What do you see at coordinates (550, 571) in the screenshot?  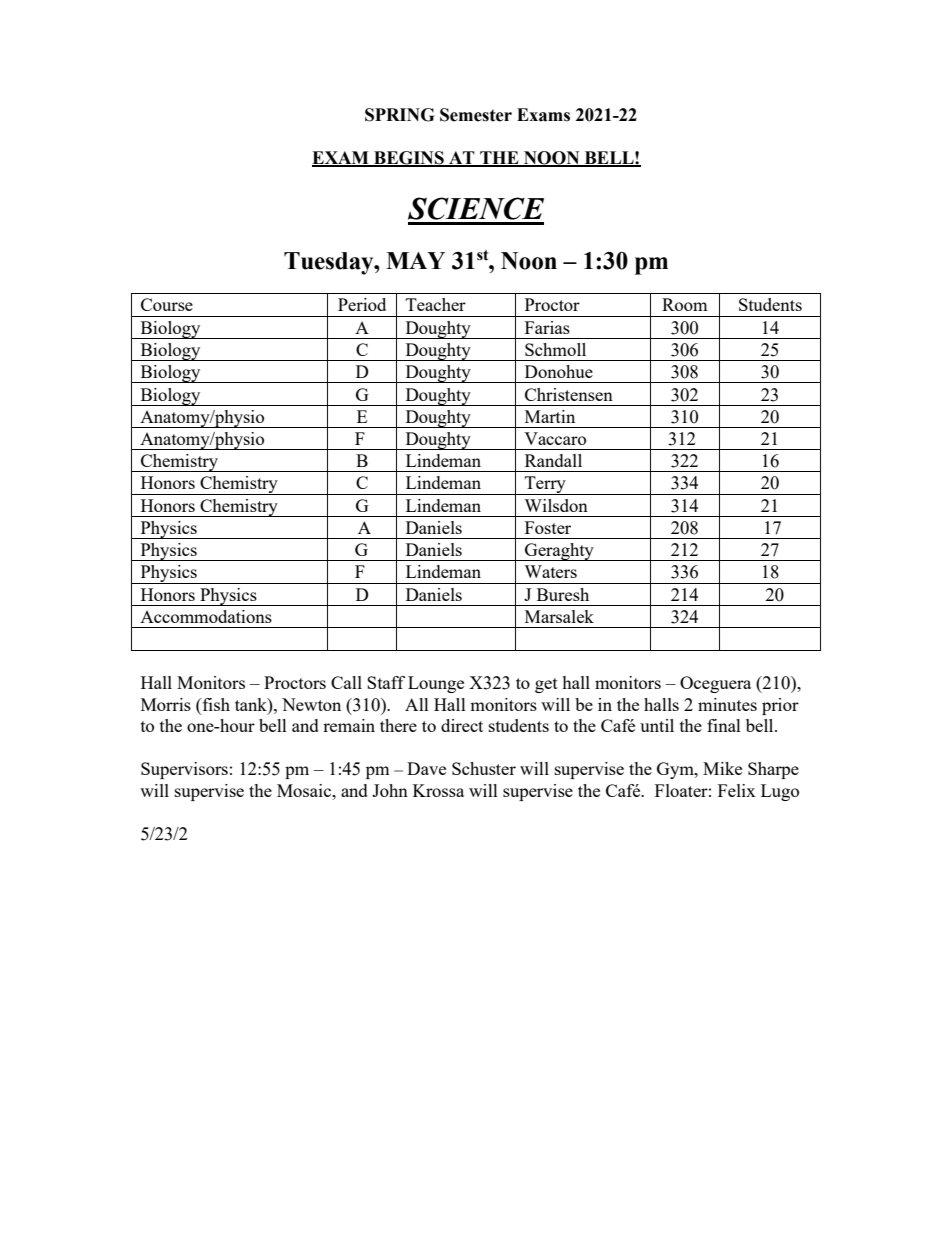 I see `Waters` at bounding box center [550, 571].
